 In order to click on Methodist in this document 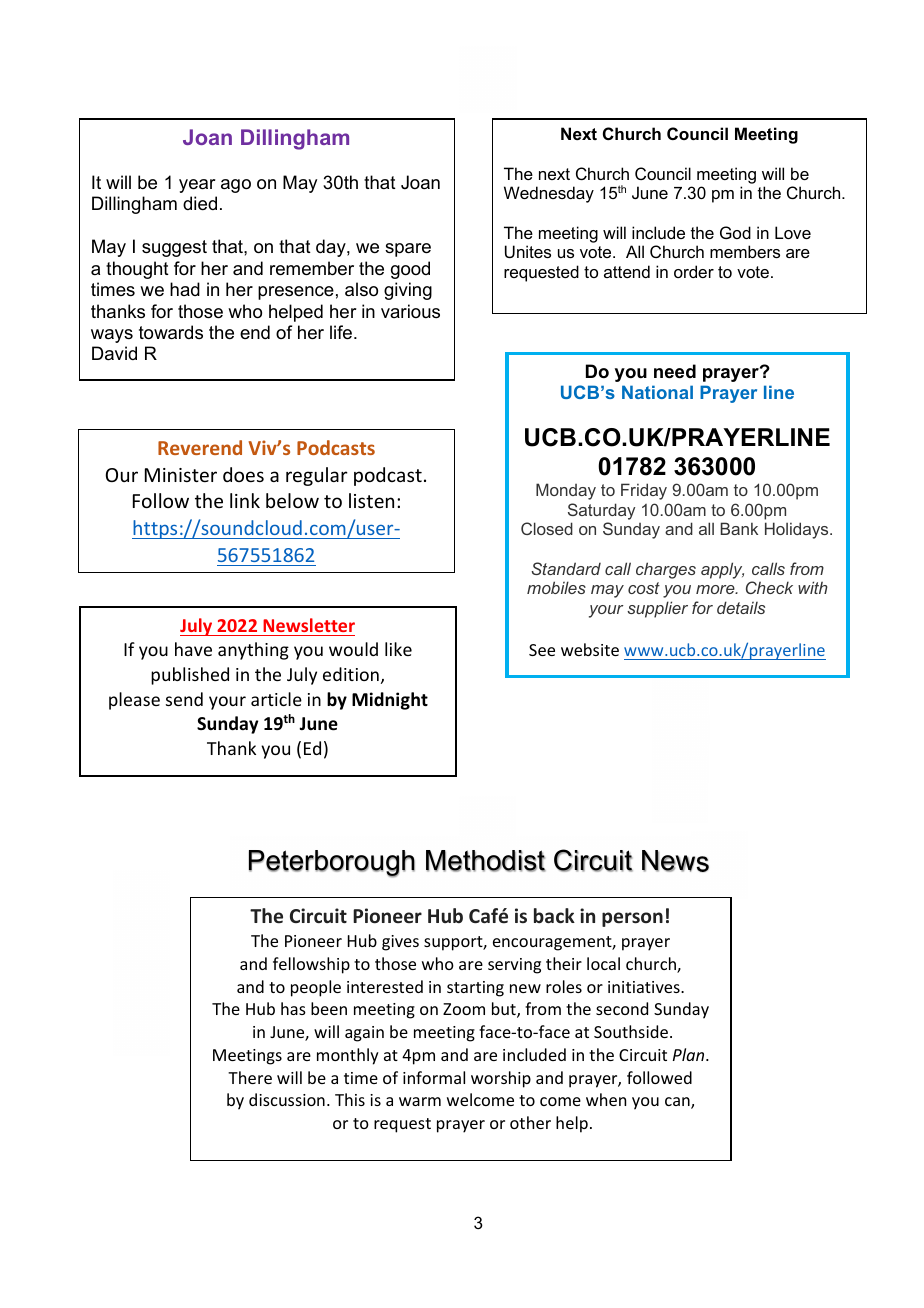, I will do `click(486, 861)`.
